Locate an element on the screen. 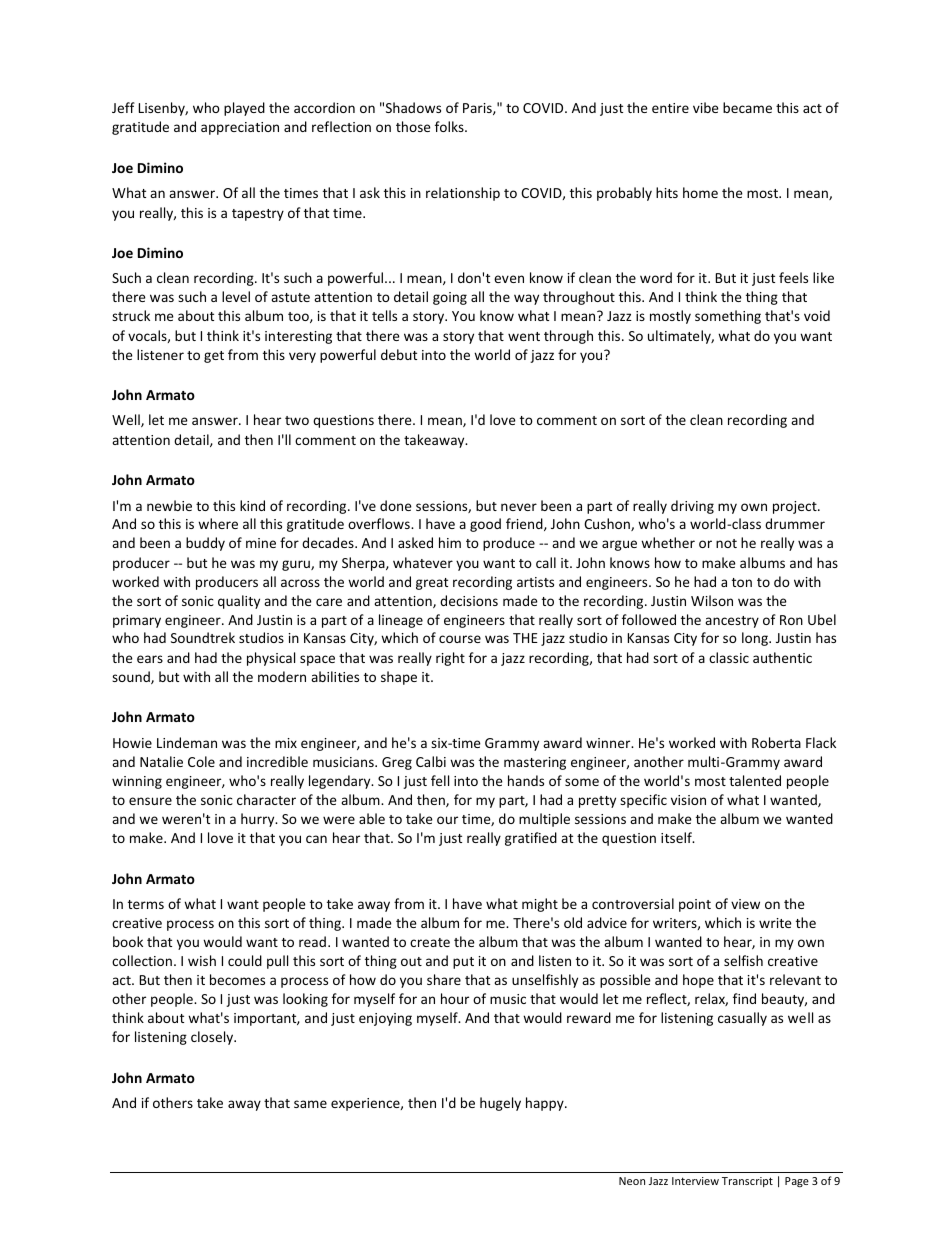 This screenshot has height=1233, width=952. same is located at coordinates (310, 1104).
